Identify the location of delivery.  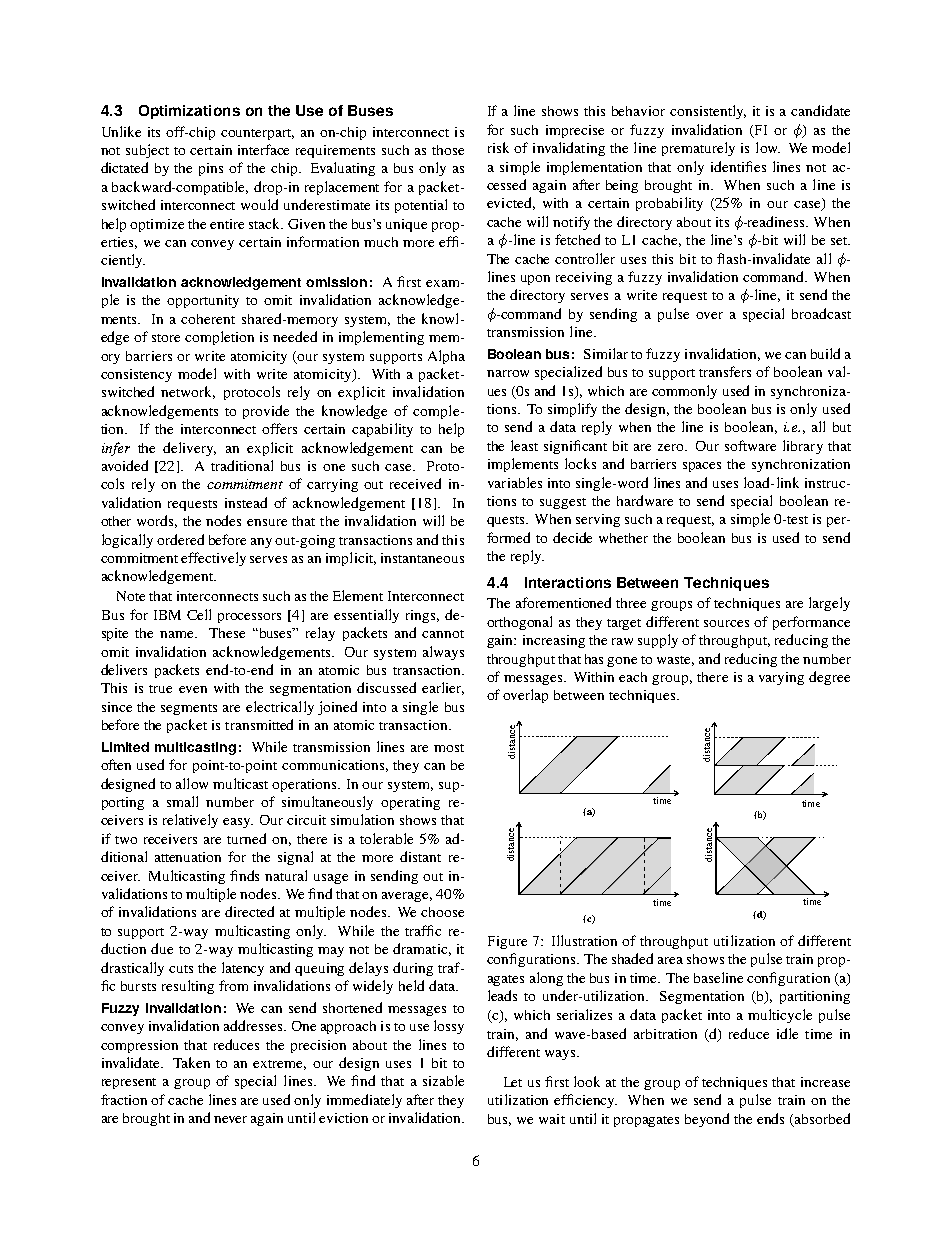
(189, 449).
